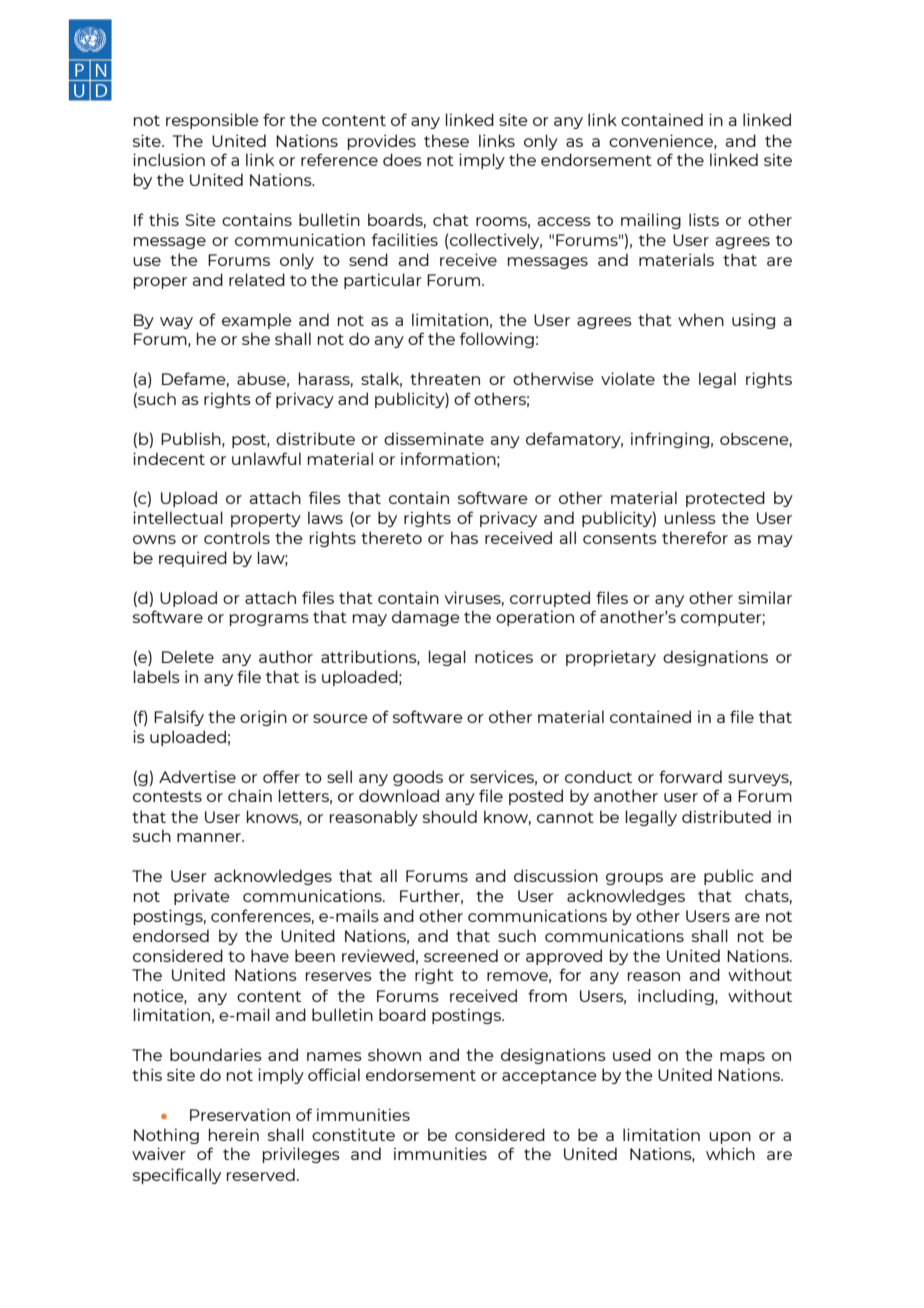  I want to click on constitute, so click(353, 1134).
